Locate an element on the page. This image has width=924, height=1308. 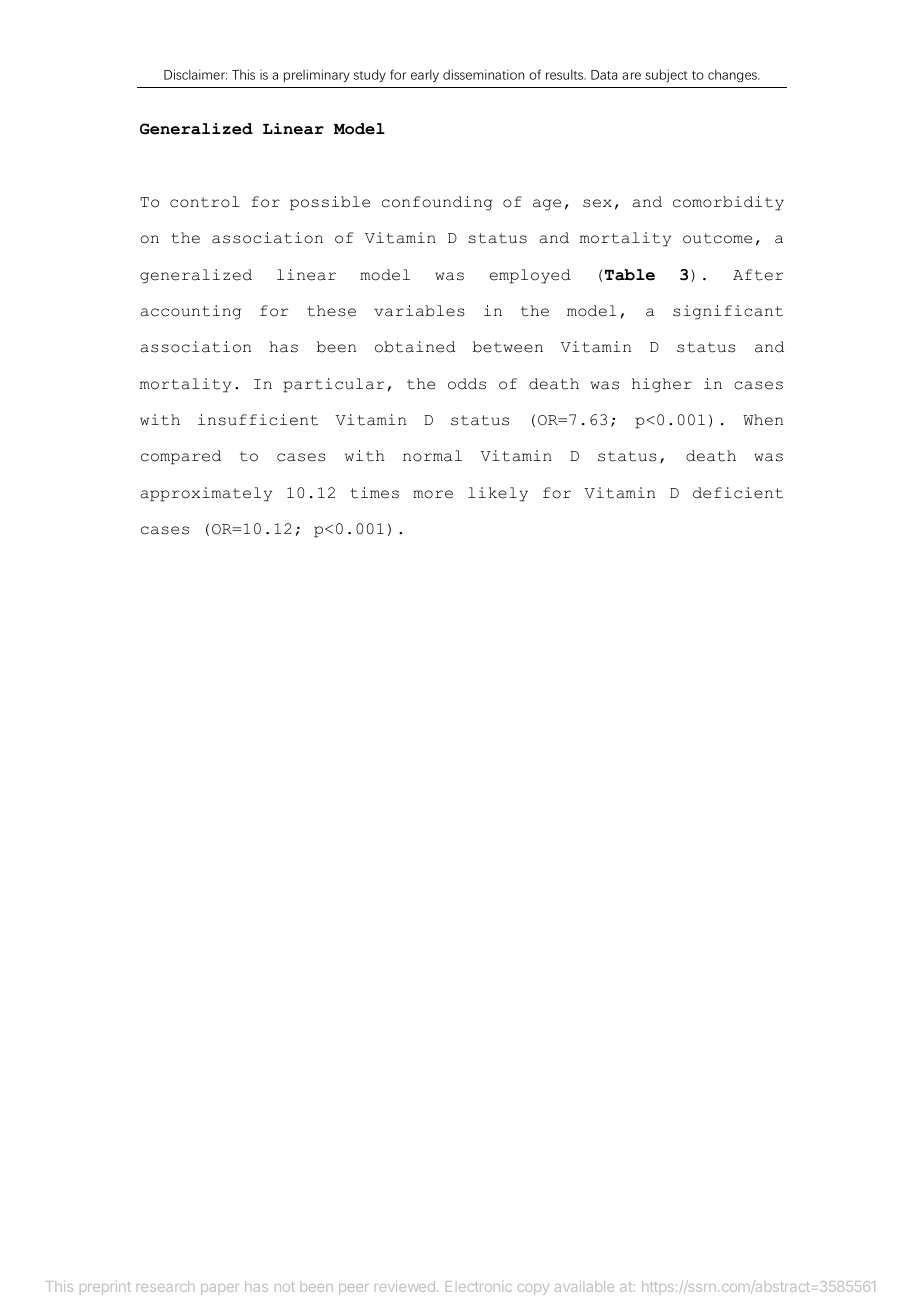
deficient is located at coordinates (738, 493).
